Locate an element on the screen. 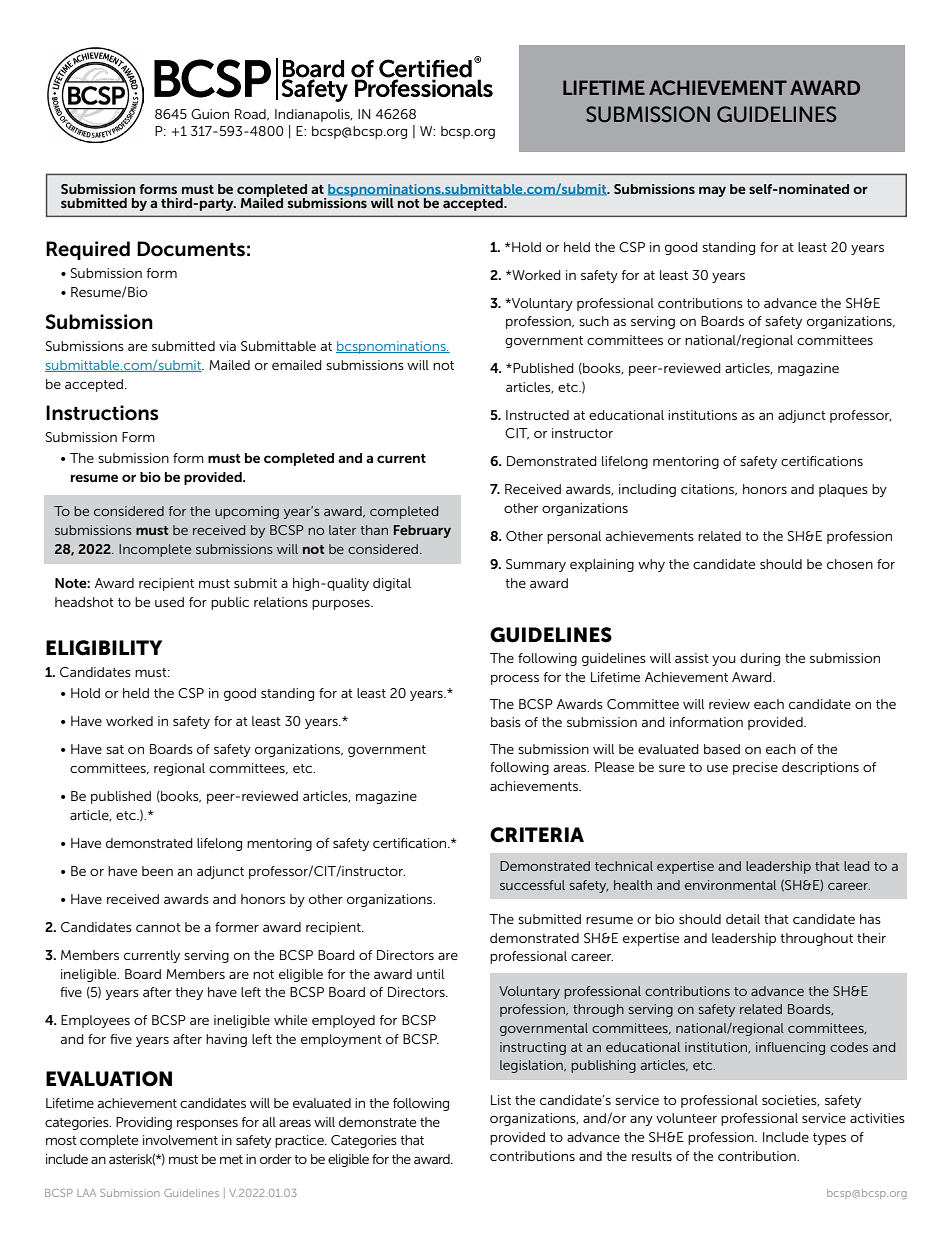 The width and height of the screenshot is (952, 1233). CRITERIA is located at coordinates (537, 835).
